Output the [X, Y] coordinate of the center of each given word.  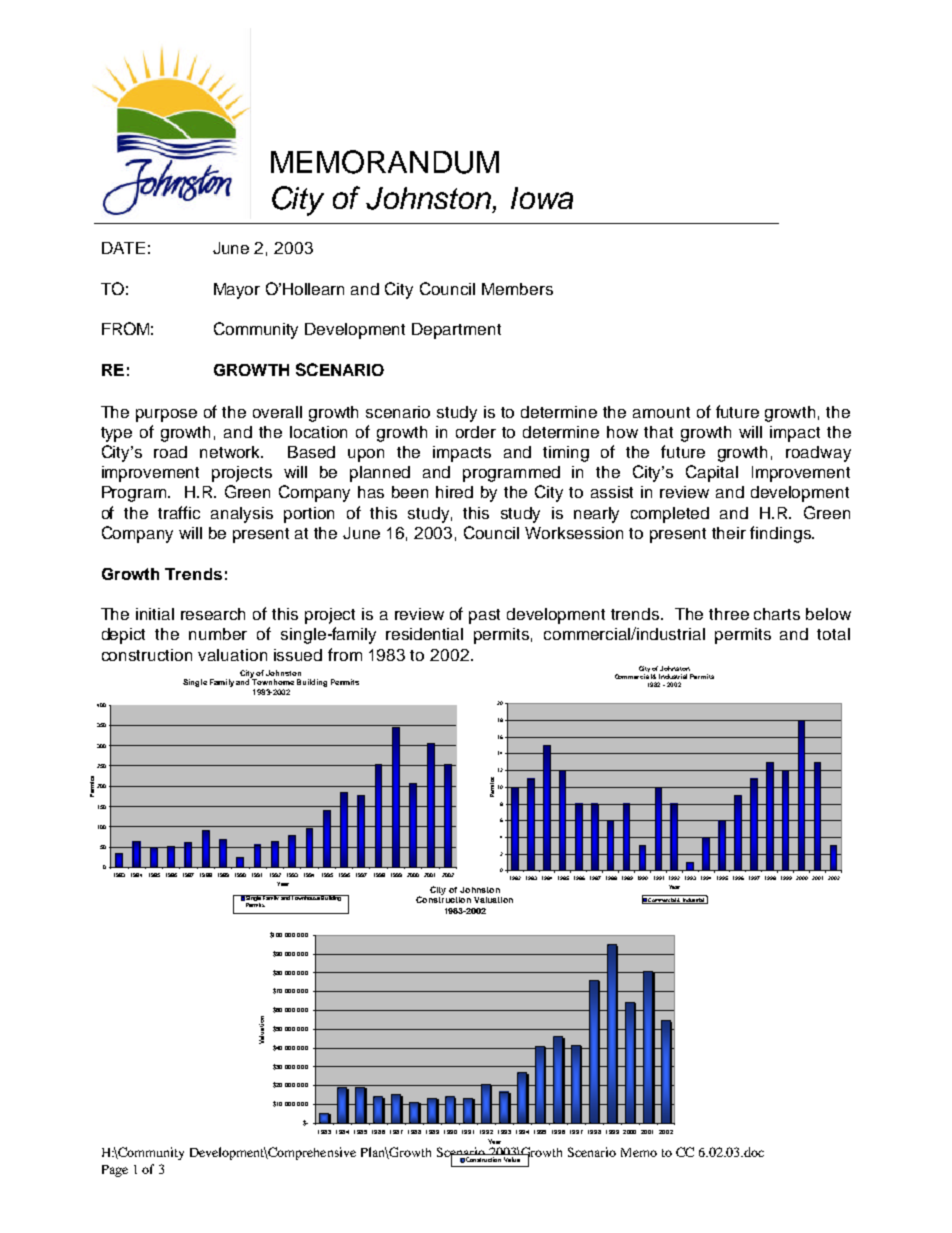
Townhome [272, 681]
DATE [123, 248]
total [833, 634]
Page [115, 1171]
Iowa [542, 198]
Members [517, 289]
